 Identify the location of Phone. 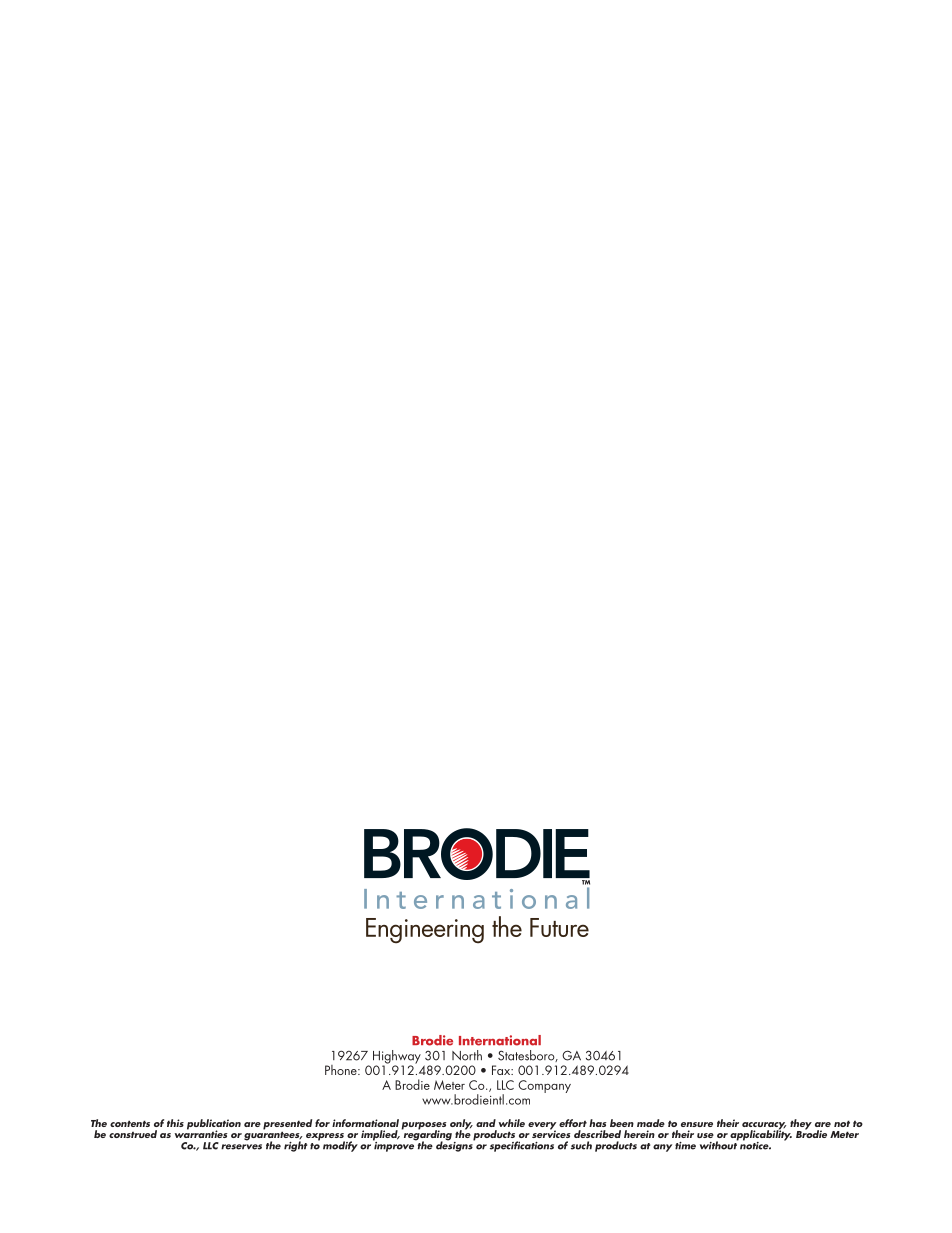
(342, 1070).
